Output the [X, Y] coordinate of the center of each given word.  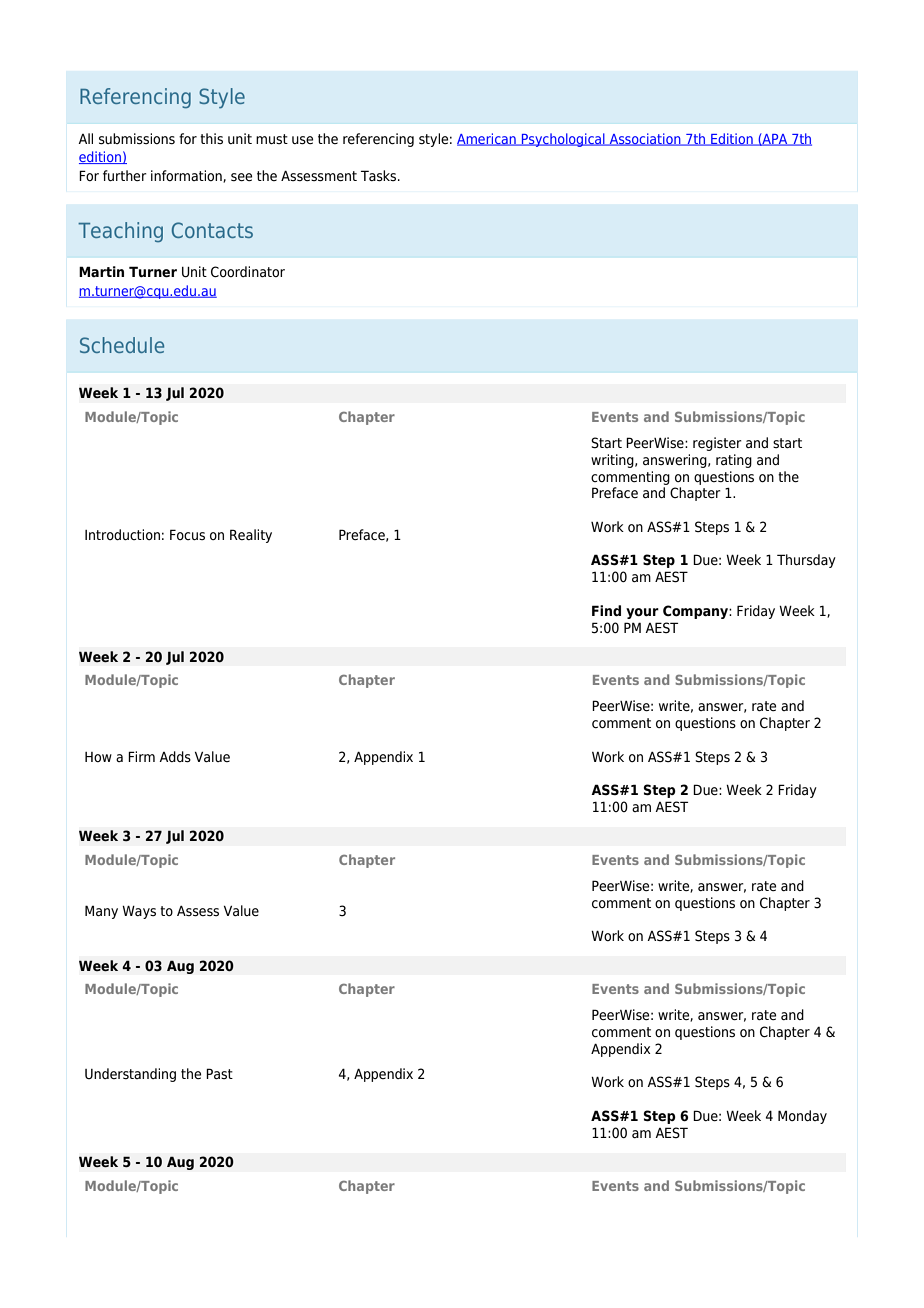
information [187, 176]
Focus [187, 534]
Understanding [130, 1075]
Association [645, 139]
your [642, 613]
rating [734, 461]
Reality [251, 536]
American [487, 139]
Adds [175, 757]
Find [606, 610]
